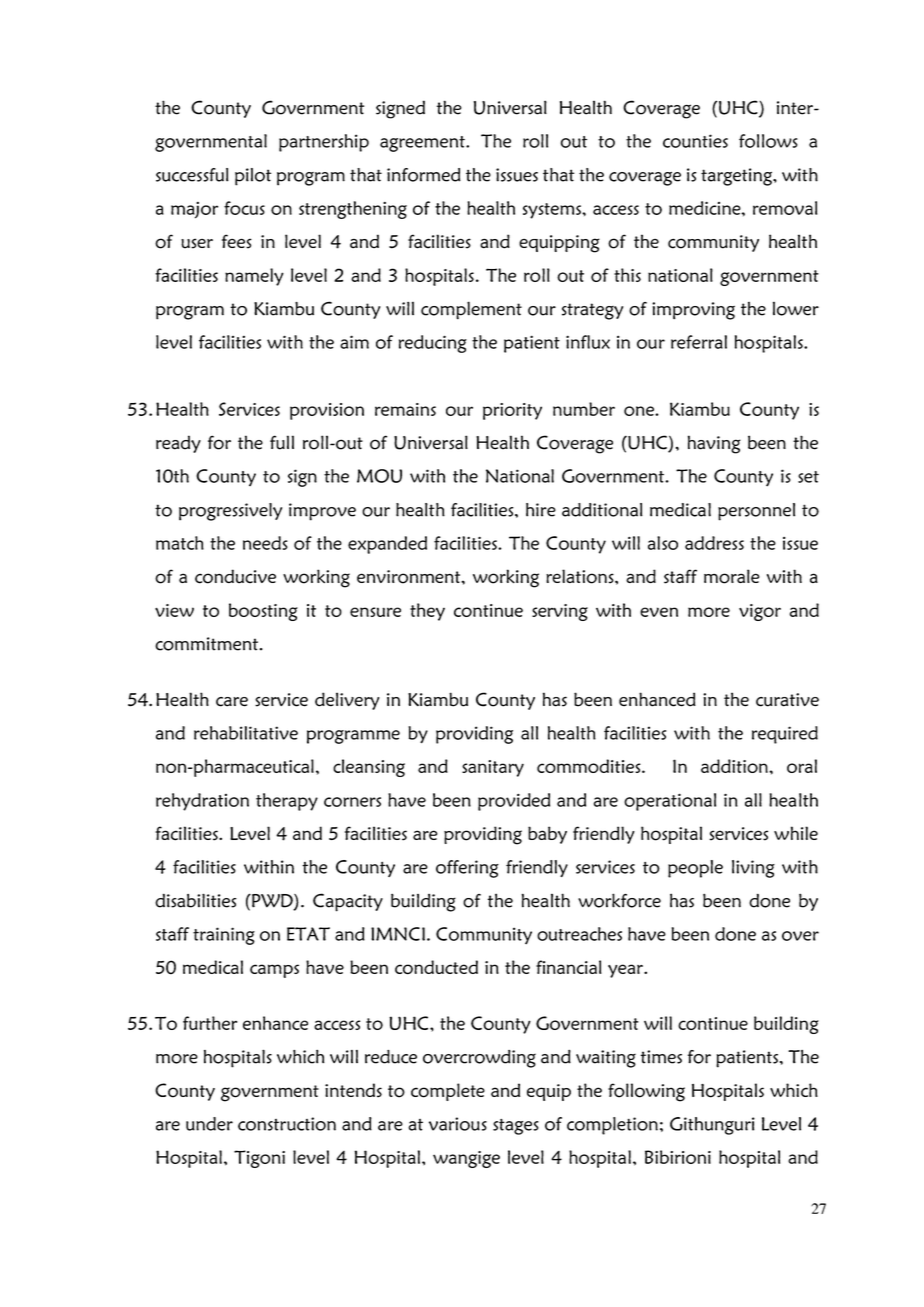  What do you see at coordinates (753, 869) in the document?
I see `living` at bounding box center [753, 869].
